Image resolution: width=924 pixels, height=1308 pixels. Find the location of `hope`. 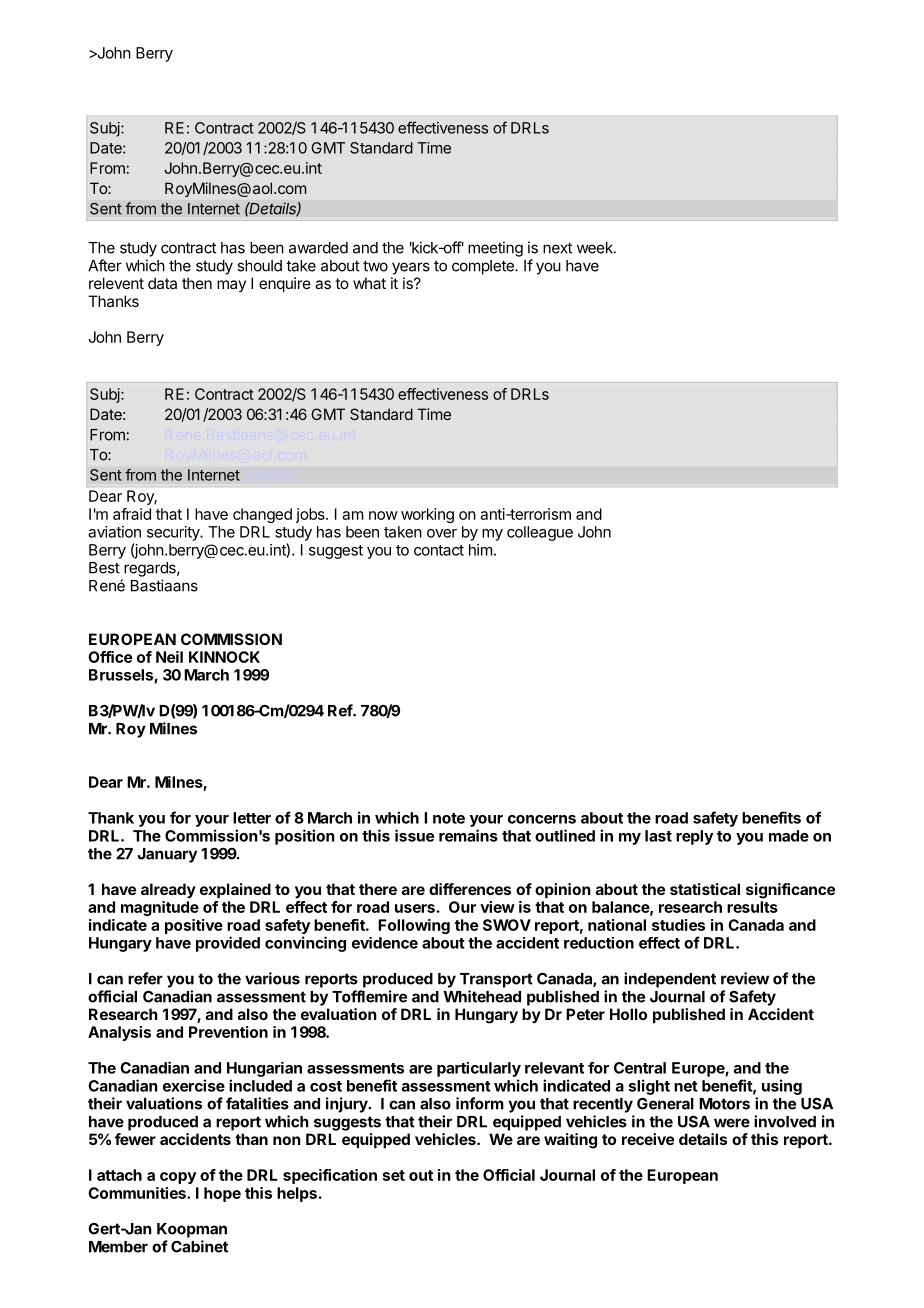

hope is located at coordinates (222, 1194).
